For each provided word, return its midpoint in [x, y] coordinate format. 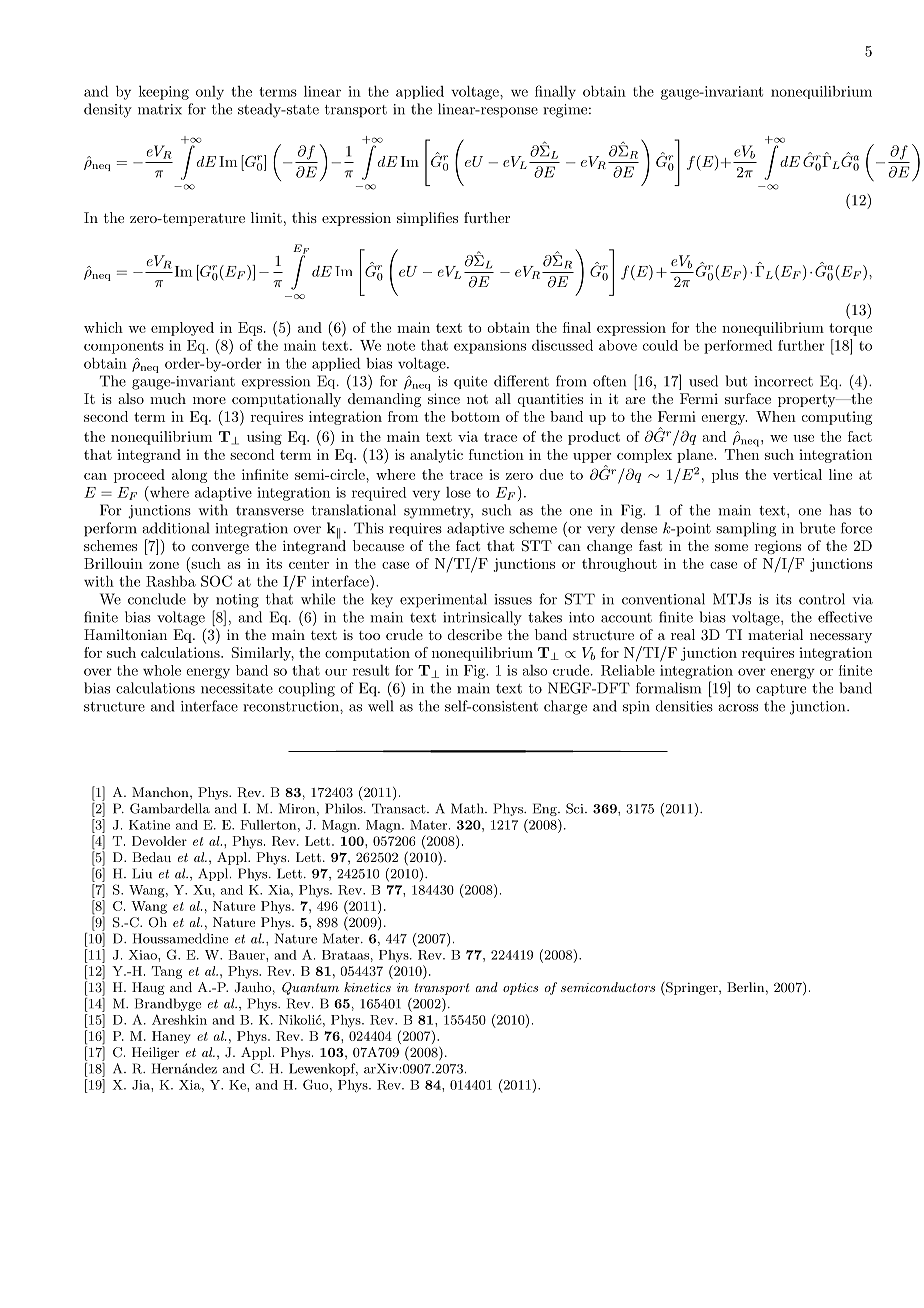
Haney [171, 1037]
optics [520, 989]
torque [850, 329]
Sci [576, 808]
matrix [160, 109]
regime [565, 111]
